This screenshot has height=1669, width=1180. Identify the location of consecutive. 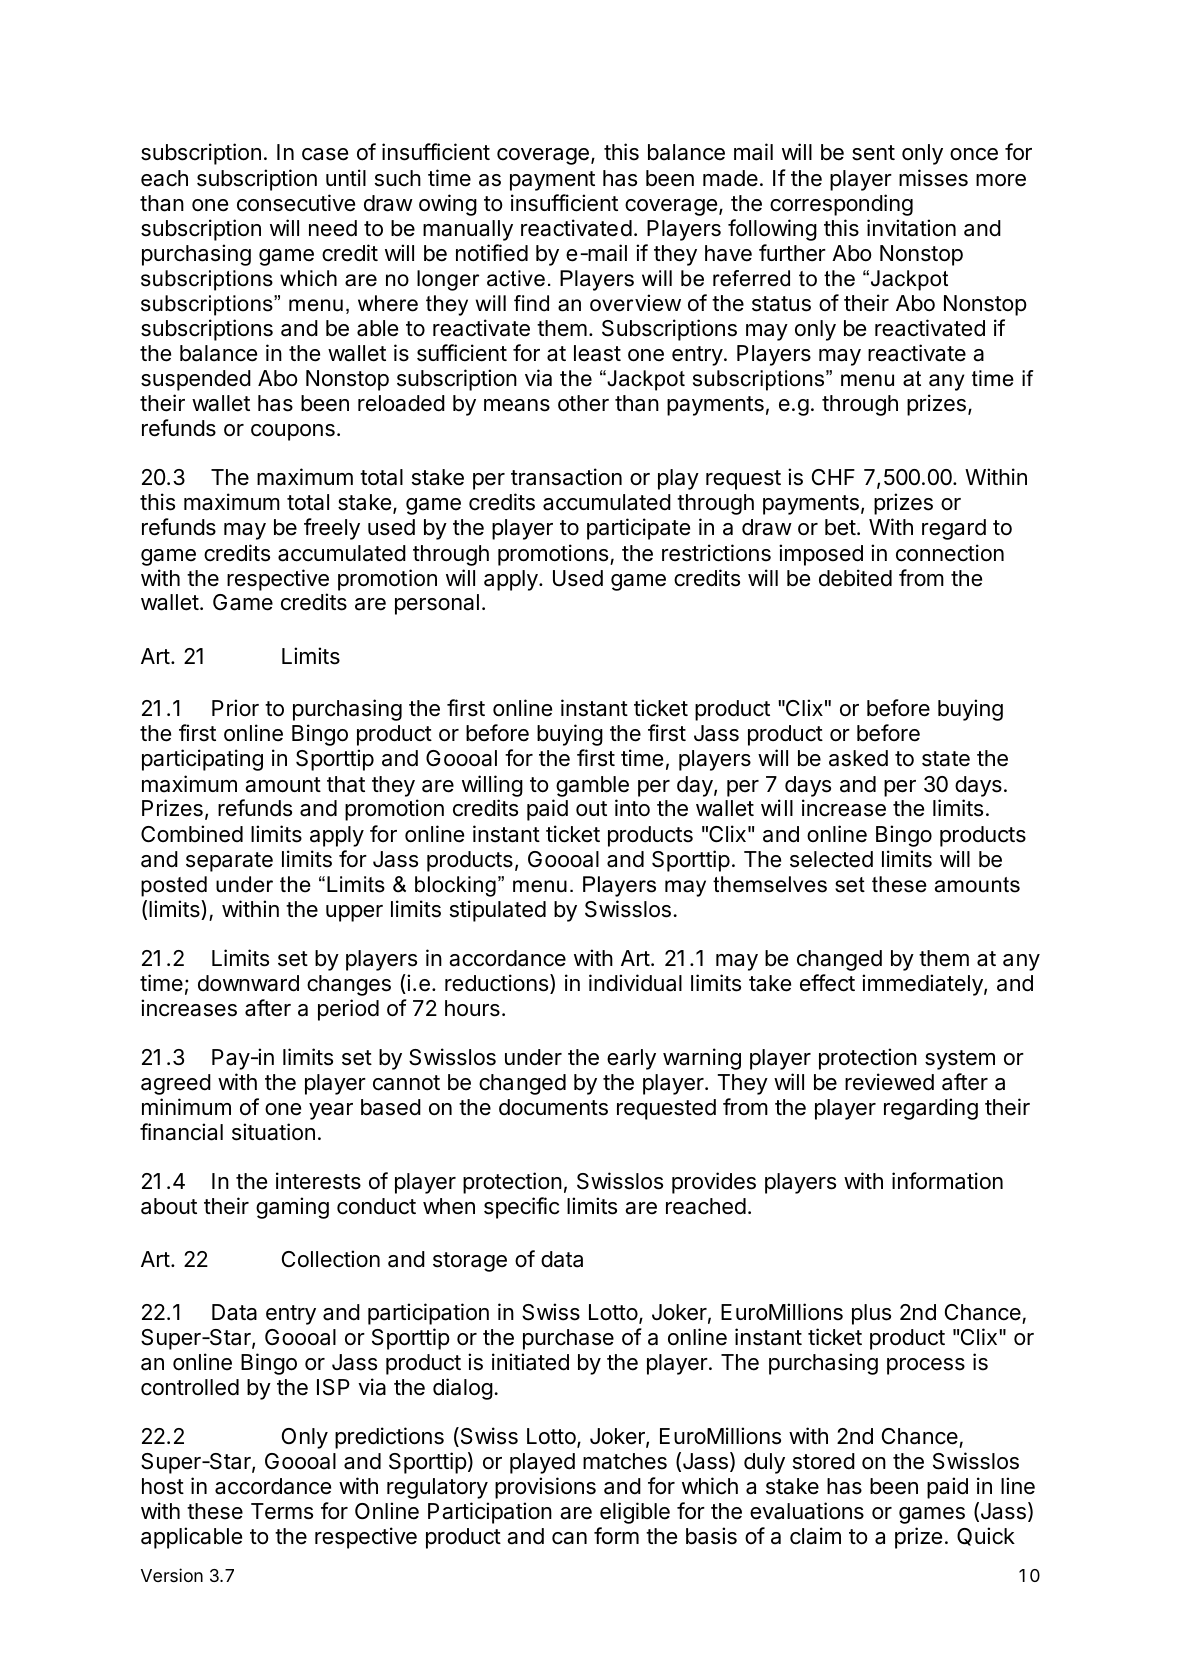
(296, 203).
